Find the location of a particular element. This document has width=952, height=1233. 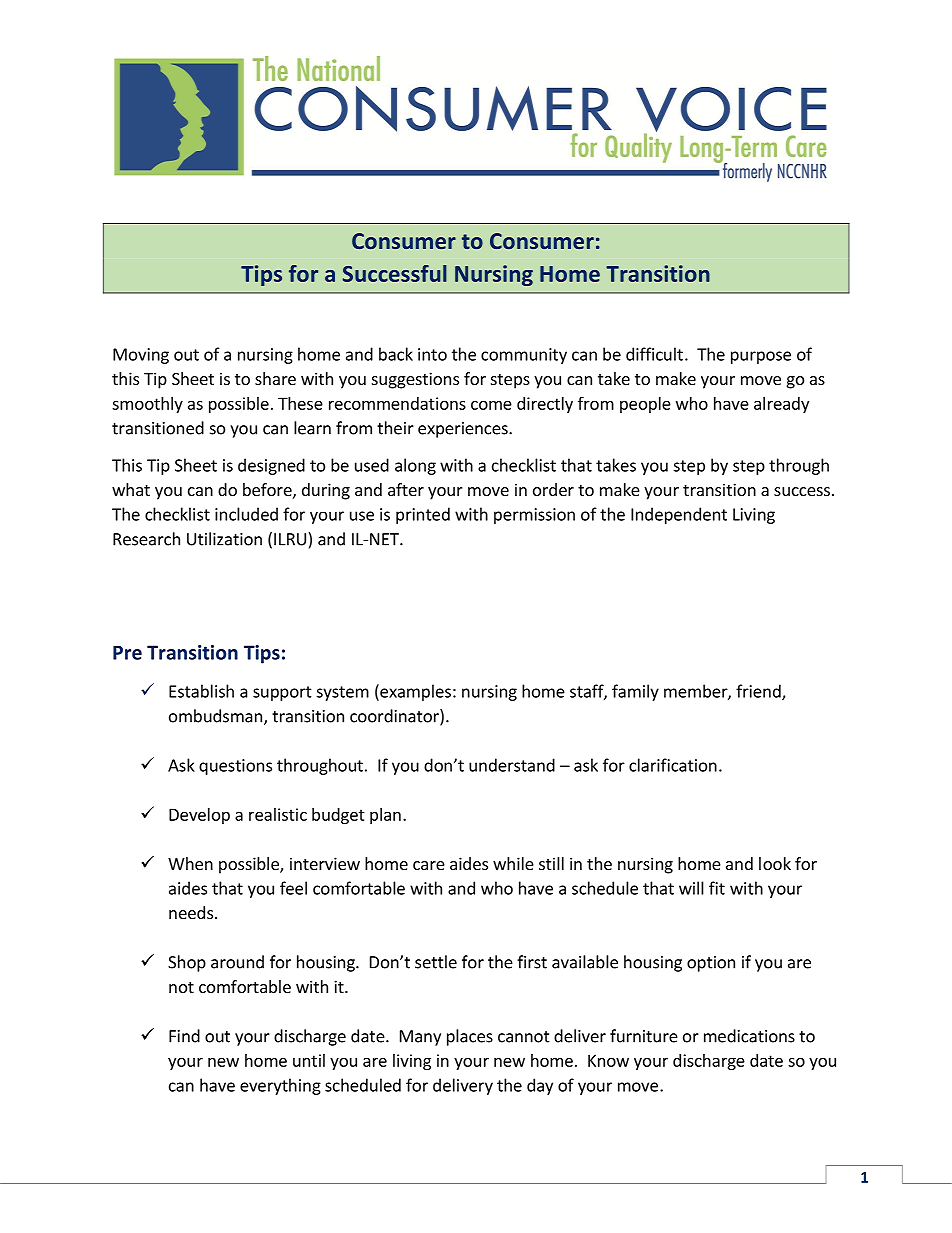

difficult is located at coordinates (654, 354).
